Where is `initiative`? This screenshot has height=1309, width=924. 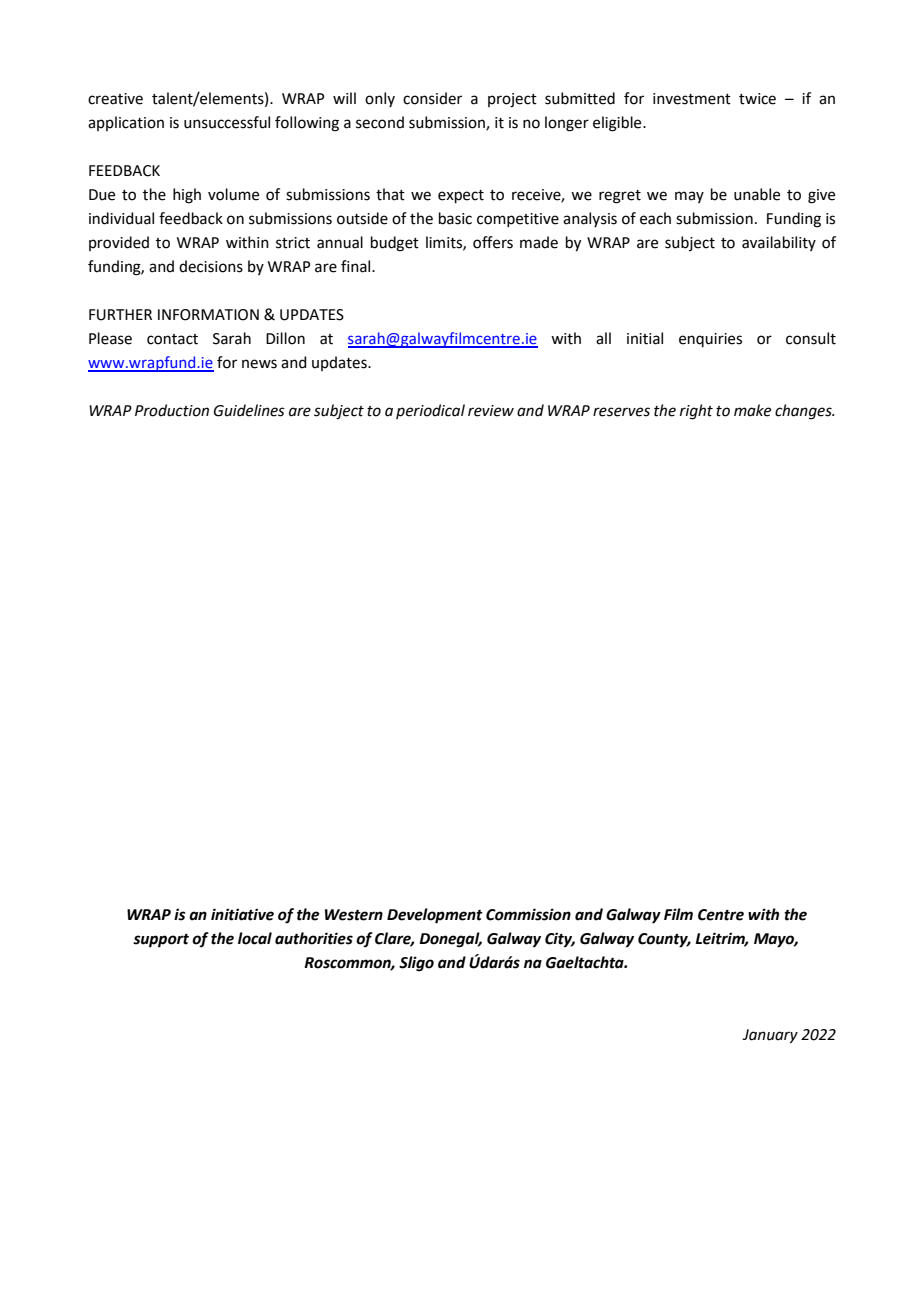
initiative is located at coordinates (242, 914).
